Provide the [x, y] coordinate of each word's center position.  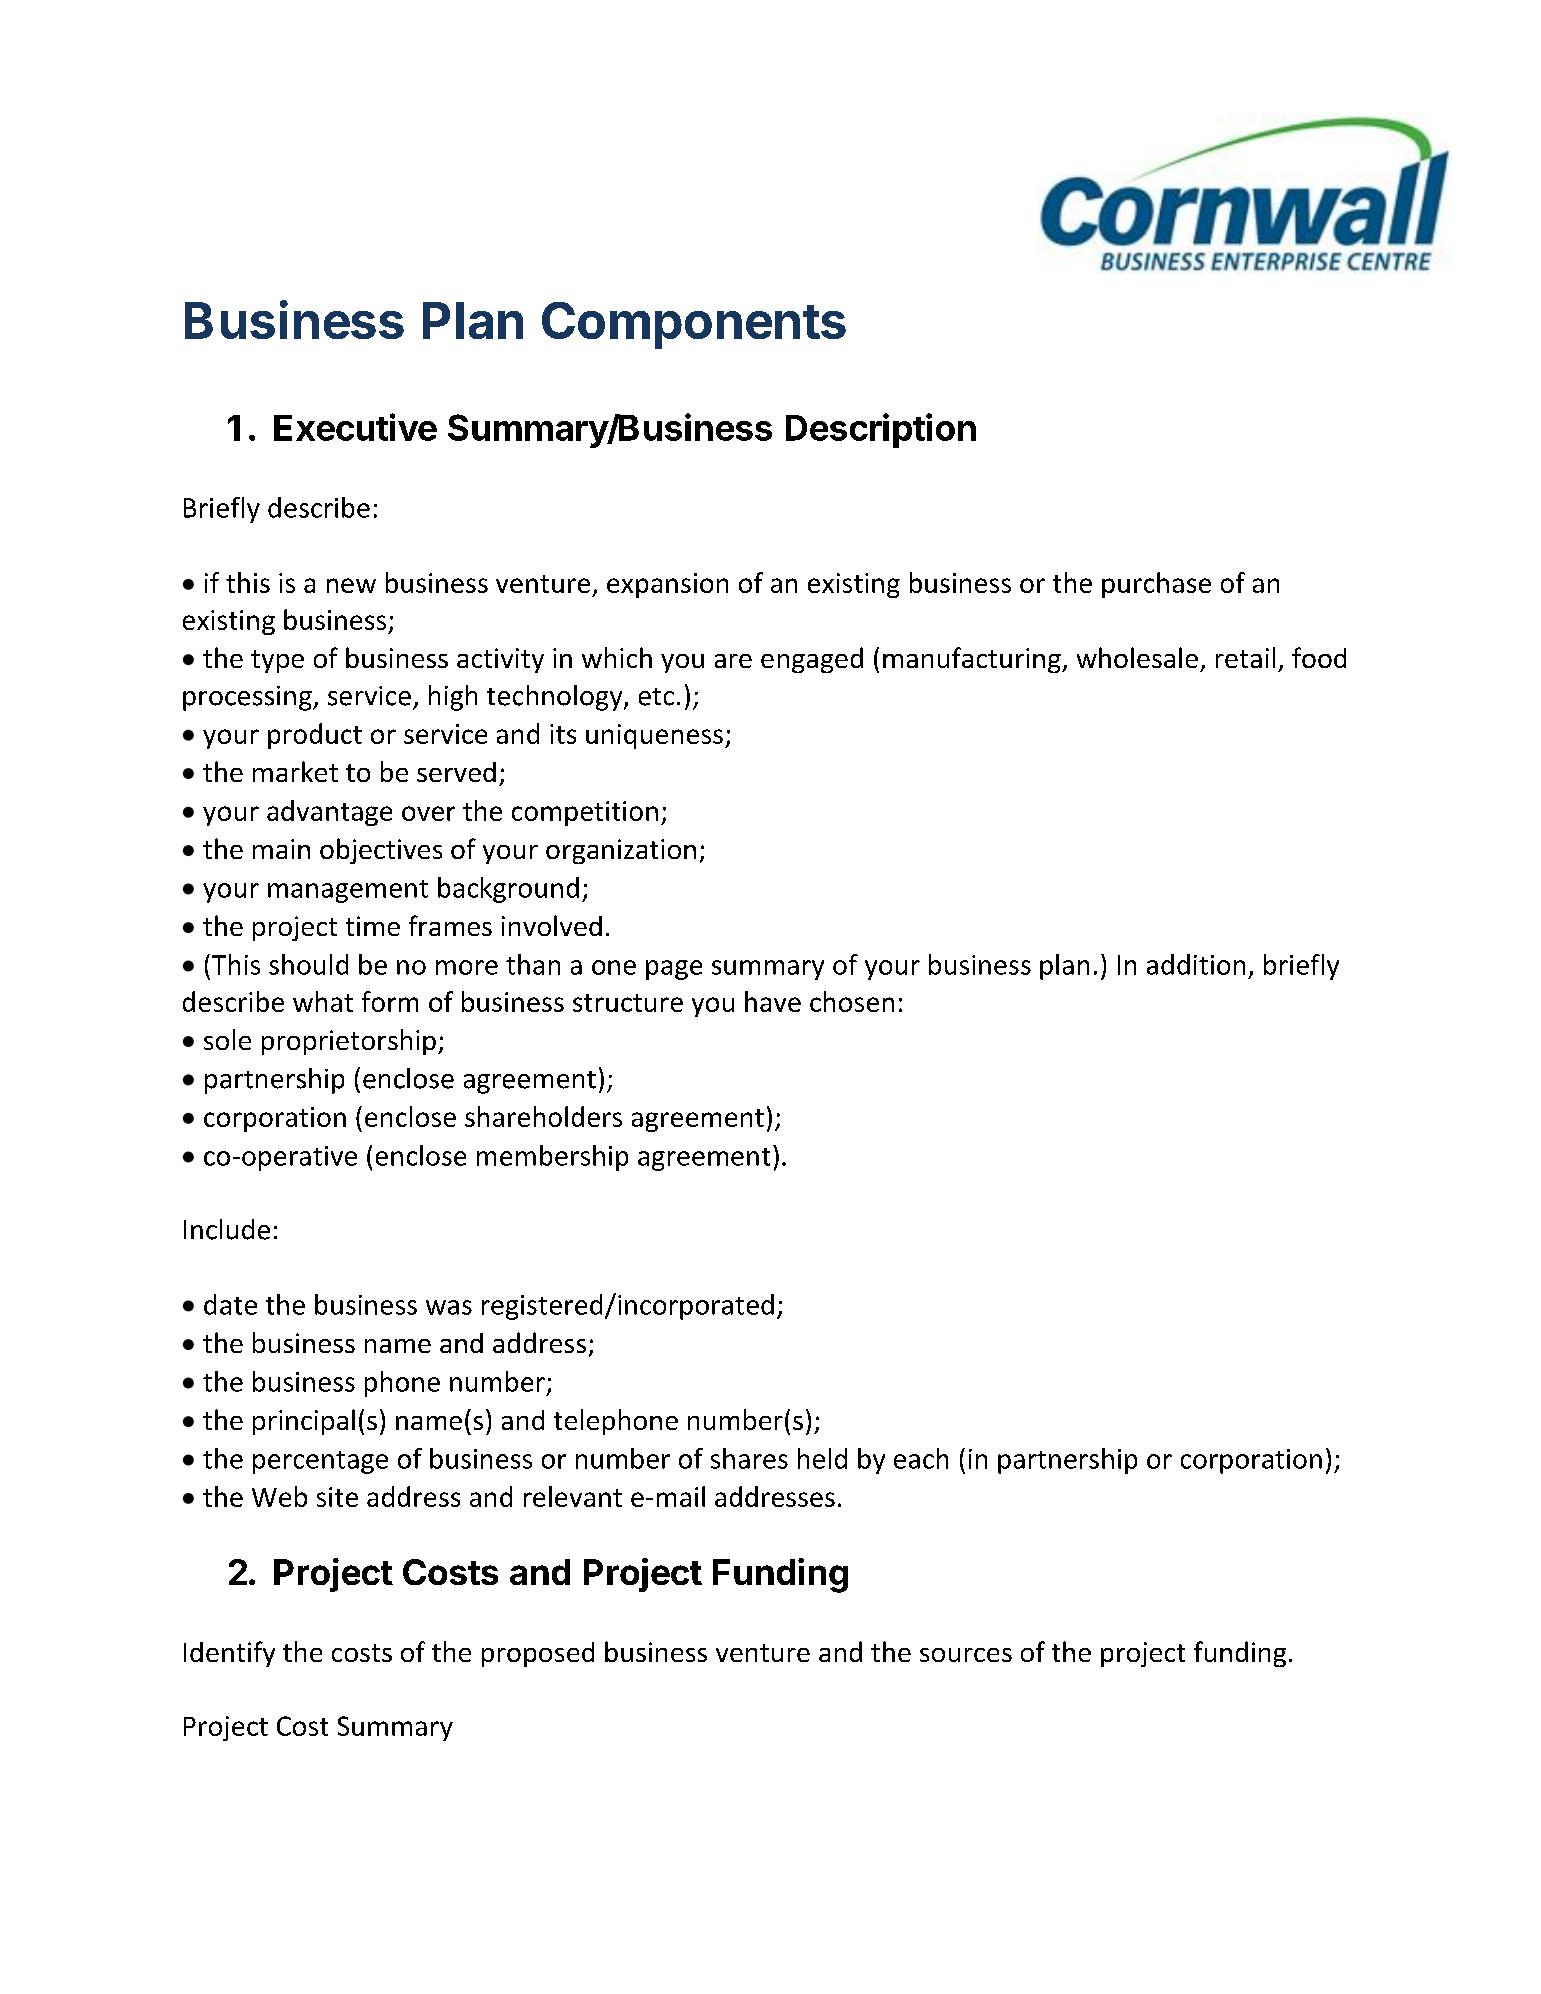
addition [1196, 964]
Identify [229, 1654]
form [390, 1001]
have [773, 1001]
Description [881, 430]
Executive [355, 427]
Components [694, 325]
